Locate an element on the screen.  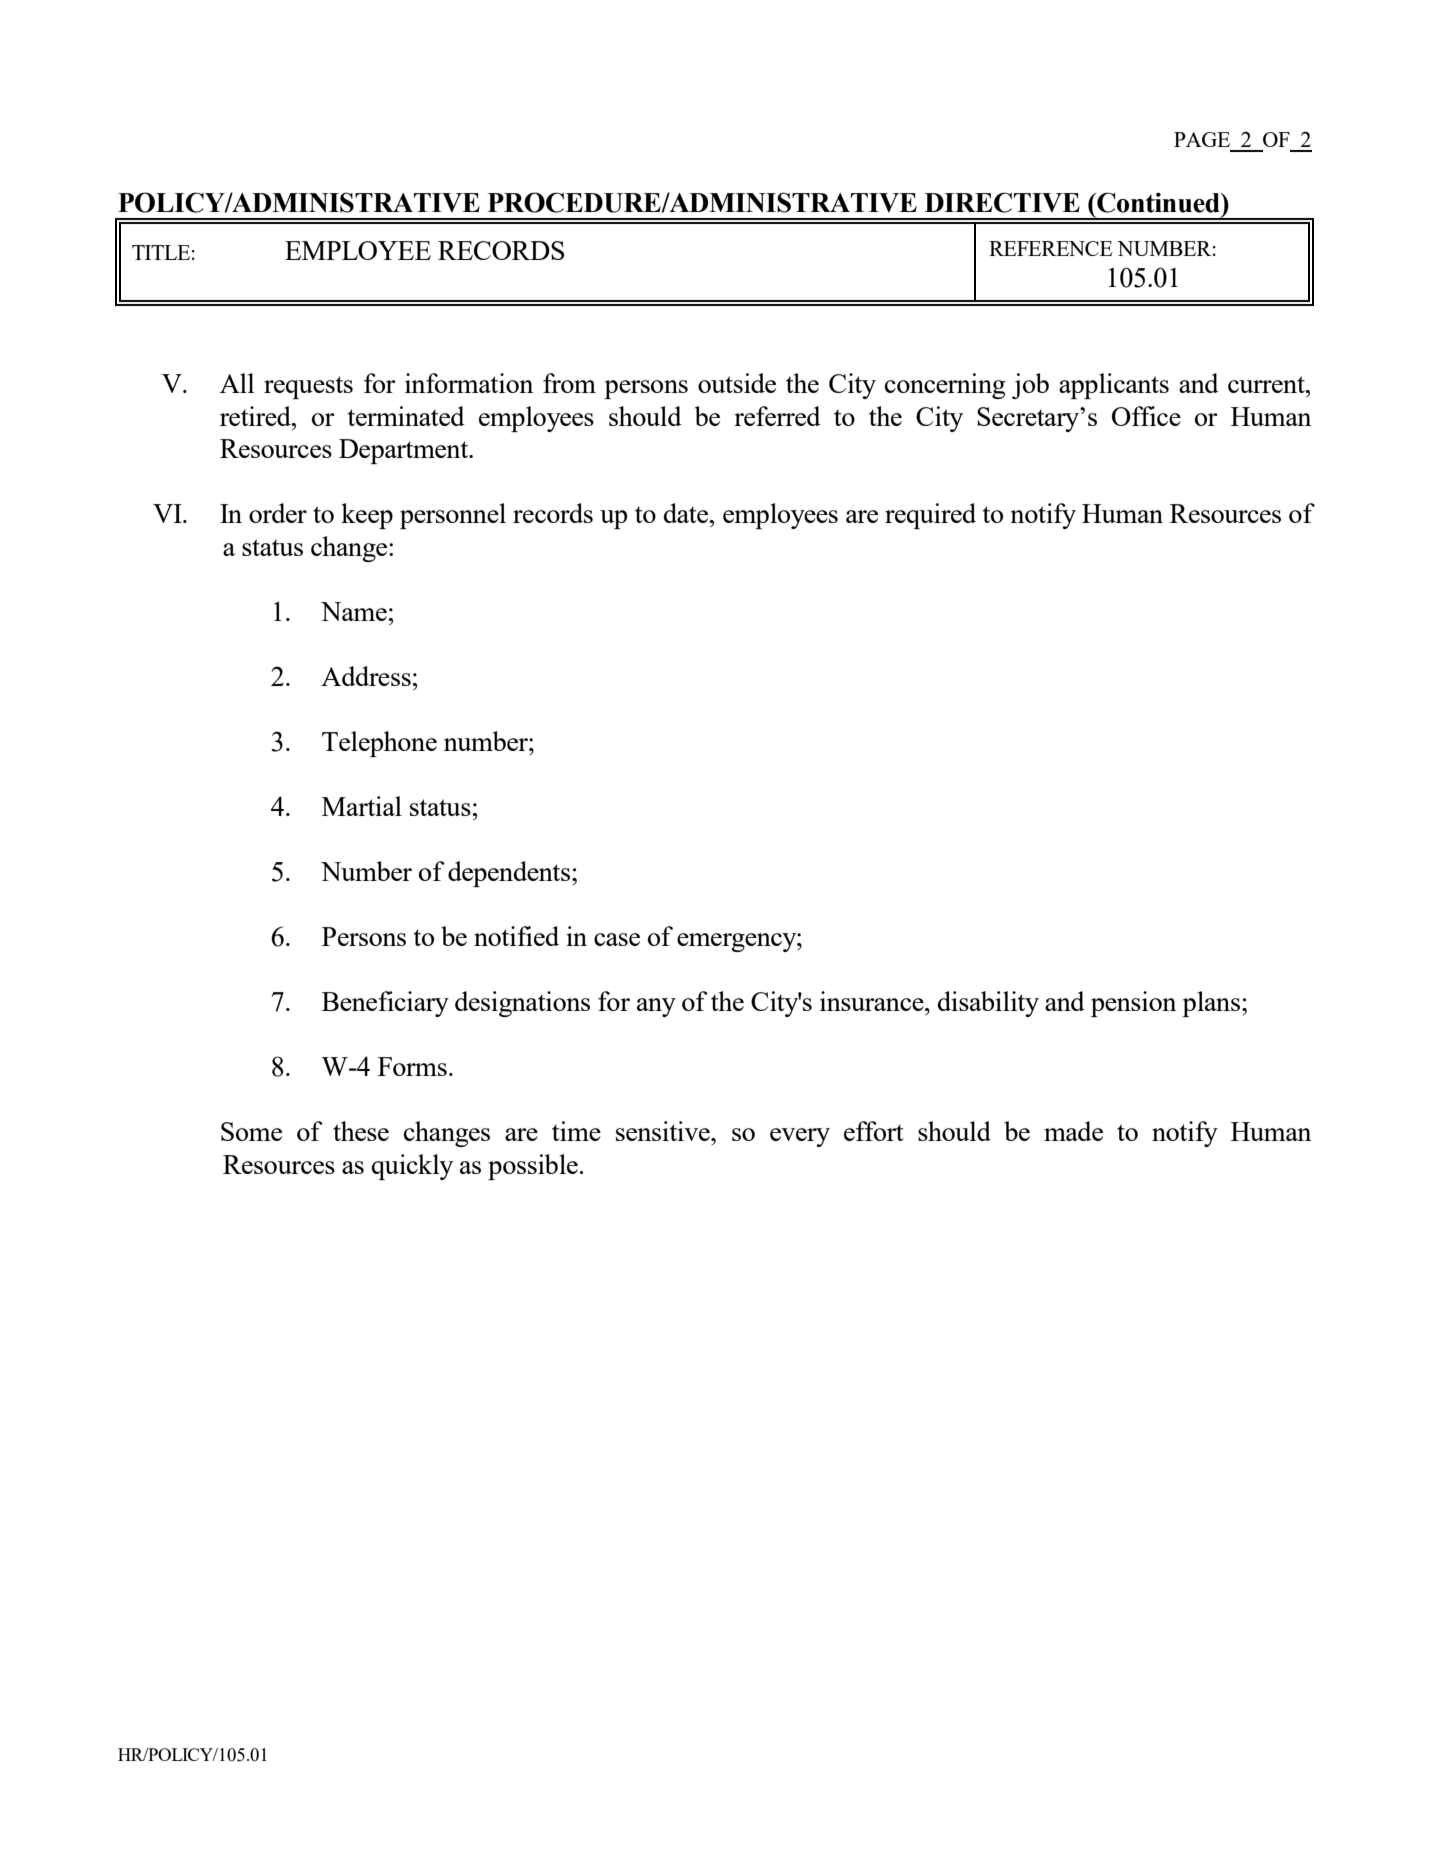
DIRECTIVE is located at coordinates (1002, 202).
